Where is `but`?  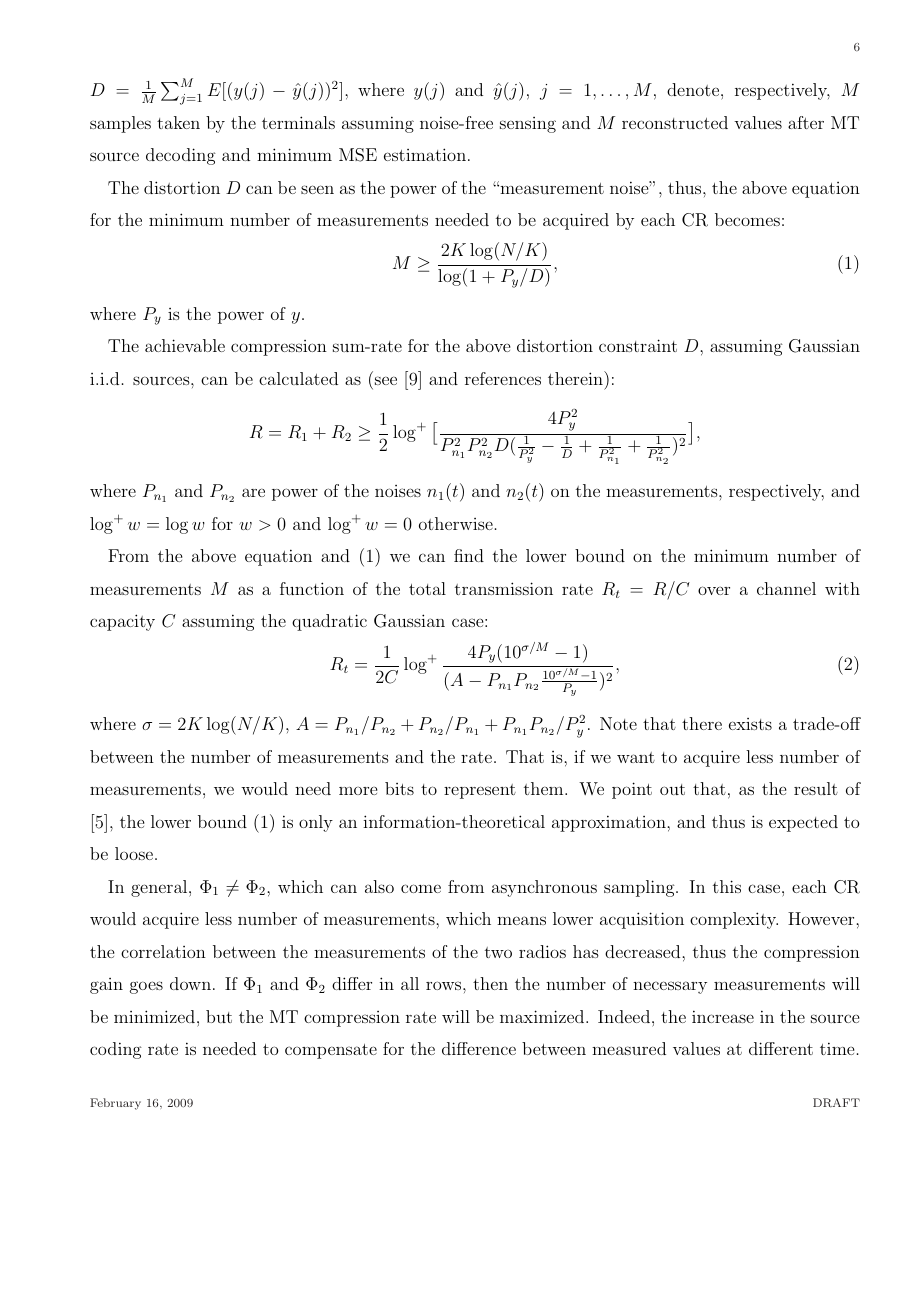 but is located at coordinates (219, 1016).
